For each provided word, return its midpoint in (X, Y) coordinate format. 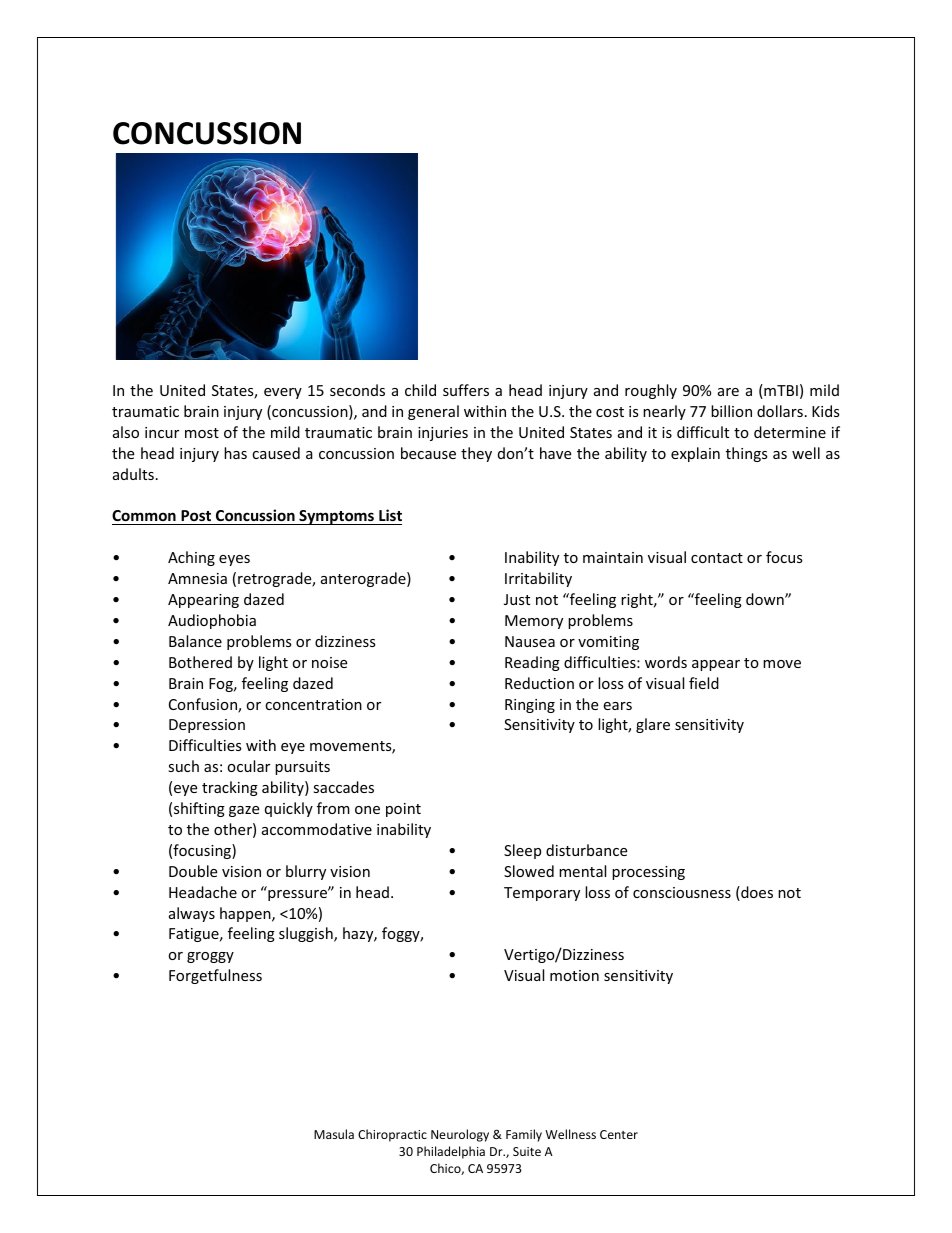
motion (574, 975)
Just (517, 599)
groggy (210, 957)
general (433, 412)
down (766, 599)
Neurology (460, 1135)
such (183, 766)
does (756, 893)
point (403, 810)
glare (653, 725)
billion (731, 411)
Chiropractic (392, 1135)
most (202, 433)
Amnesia (197, 578)
